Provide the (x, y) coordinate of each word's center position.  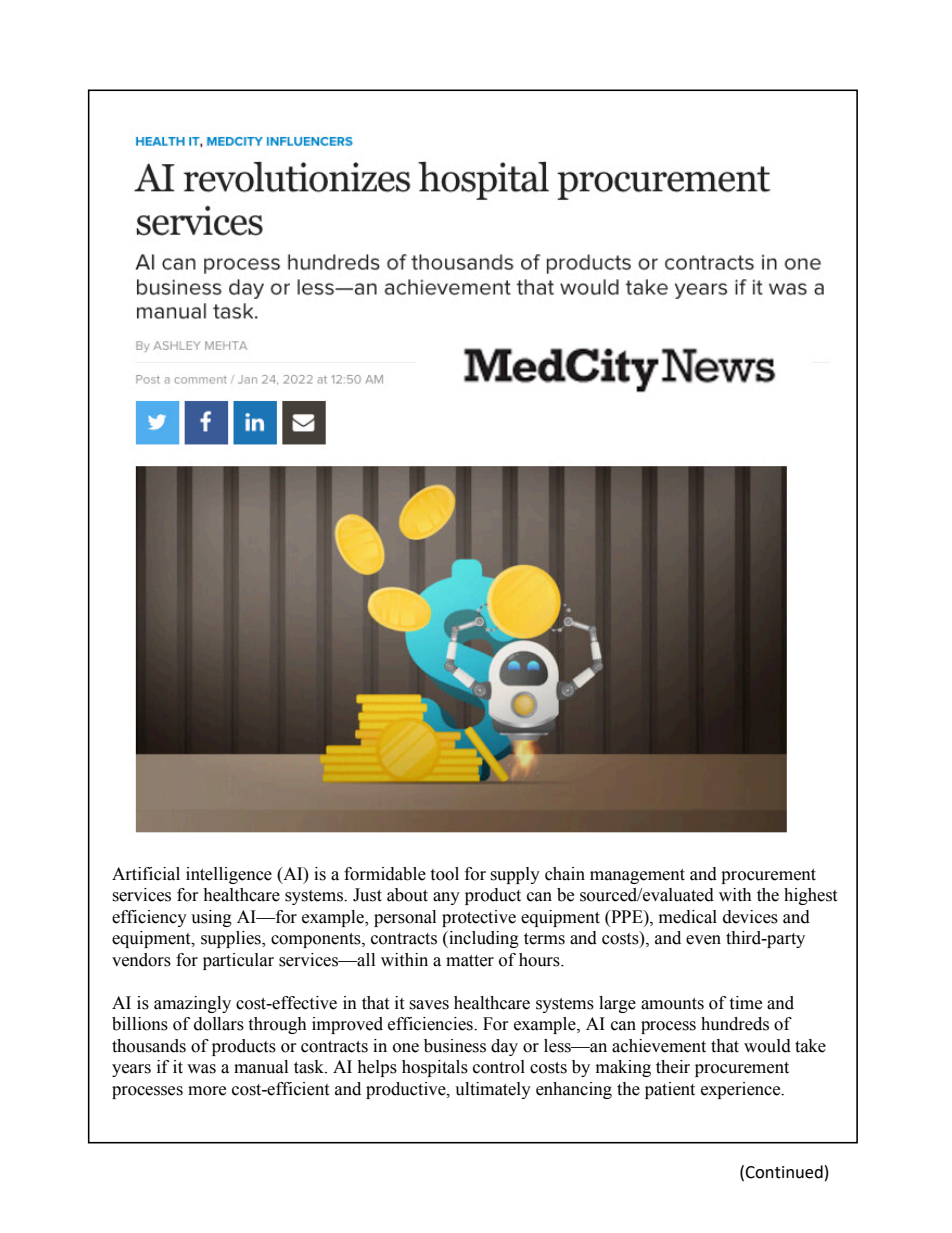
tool (444, 874)
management (637, 876)
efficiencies (431, 1024)
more (207, 1091)
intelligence (229, 875)
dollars (219, 1024)
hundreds (735, 1024)
